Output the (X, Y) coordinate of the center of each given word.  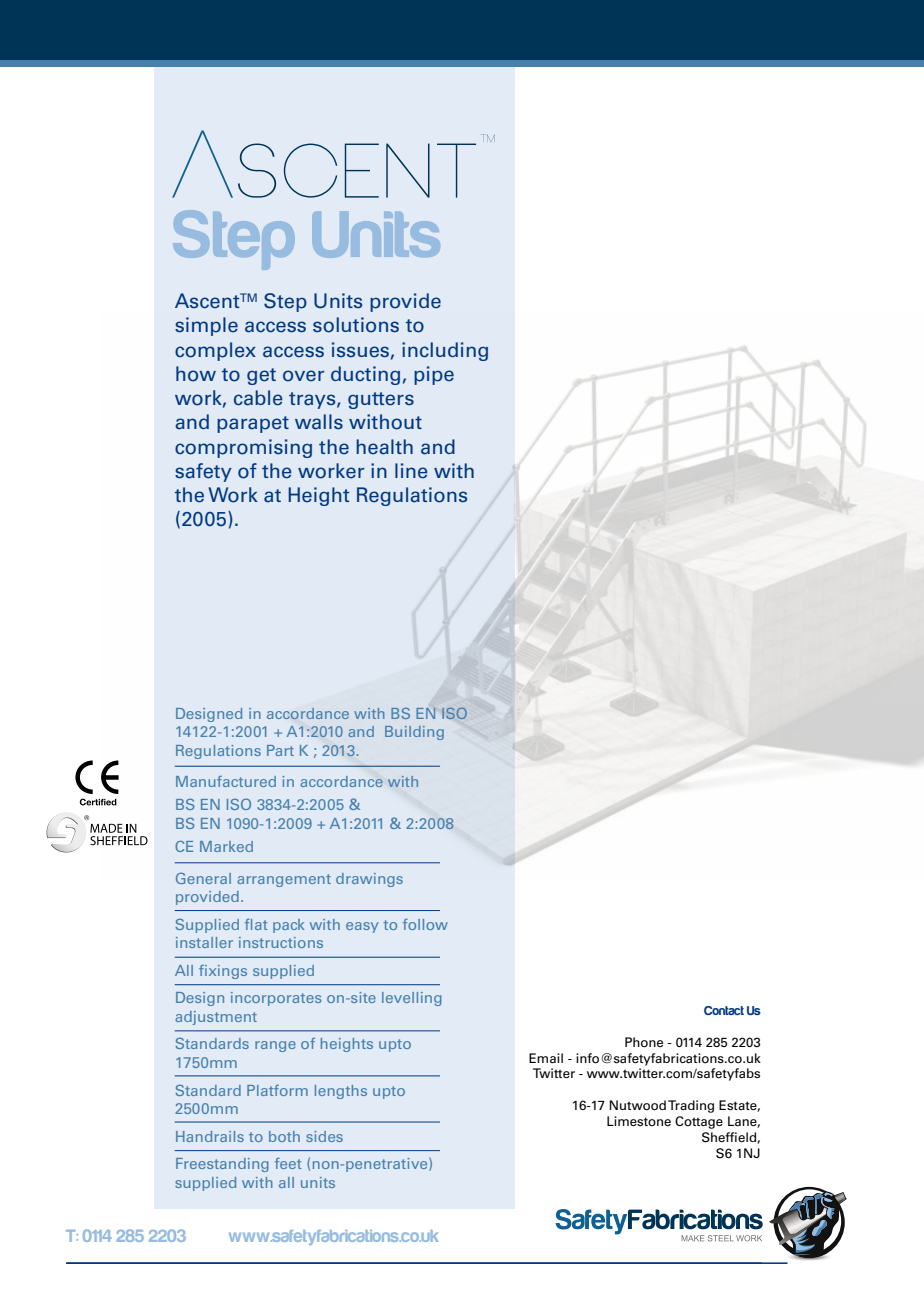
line (411, 471)
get (261, 376)
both (284, 1136)
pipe (434, 375)
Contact (724, 1010)
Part (280, 750)
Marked (226, 846)
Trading (691, 1106)
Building (414, 733)
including (445, 351)
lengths (341, 1092)
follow (425, 924)
